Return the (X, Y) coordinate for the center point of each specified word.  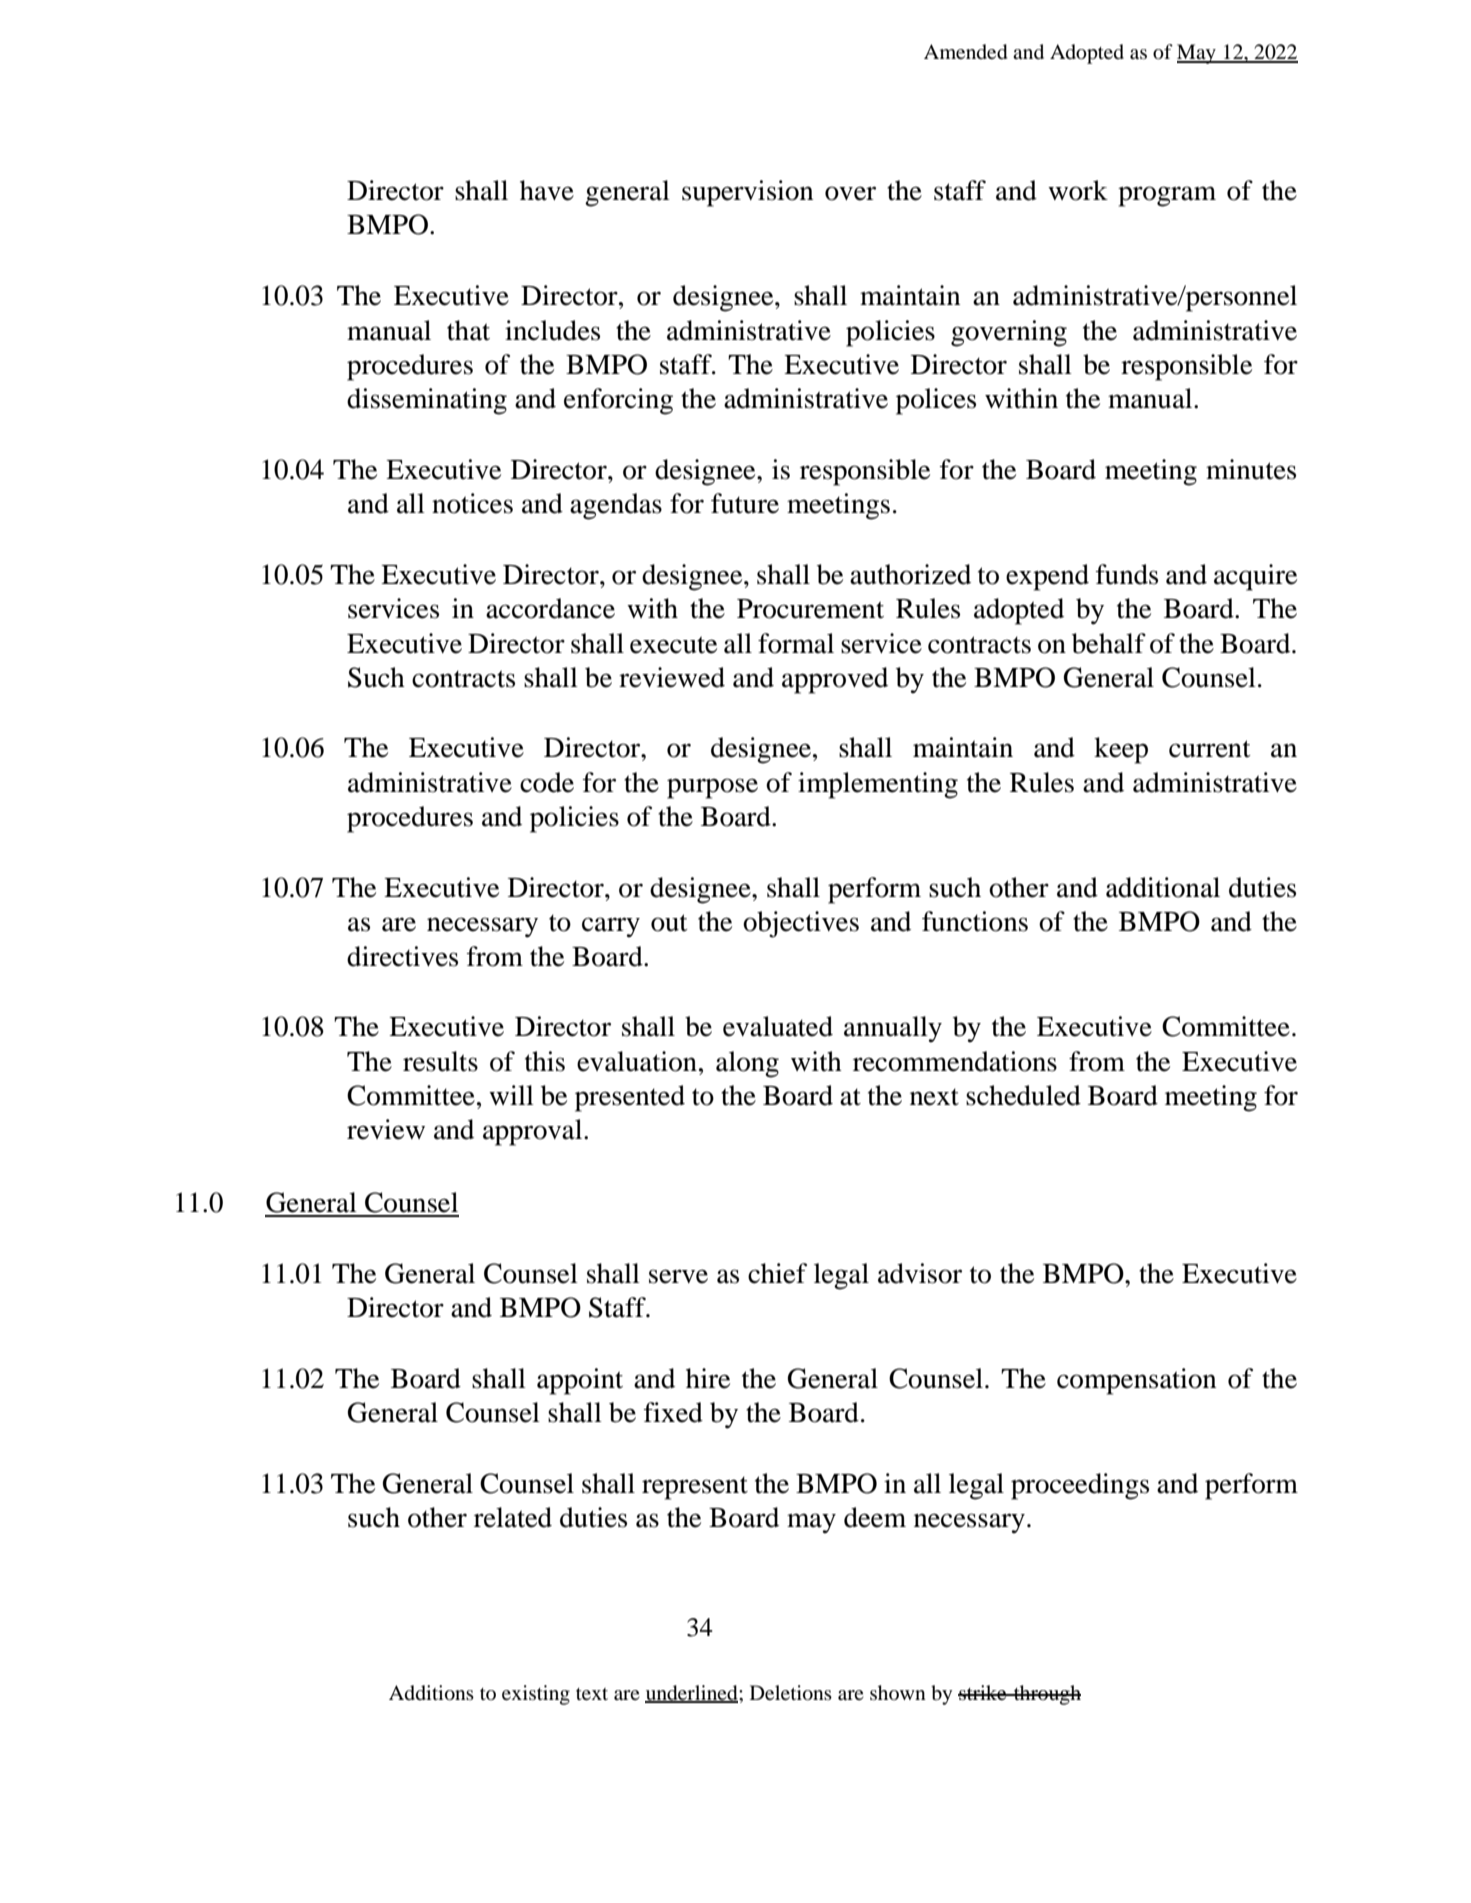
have (547, 190)
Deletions (791, 1693)
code (547, 782)
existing (536, 1695)
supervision (747, 193)
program (1167, 196)
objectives (801, 924)
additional (1163, 887)
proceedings (1080, 1486)
